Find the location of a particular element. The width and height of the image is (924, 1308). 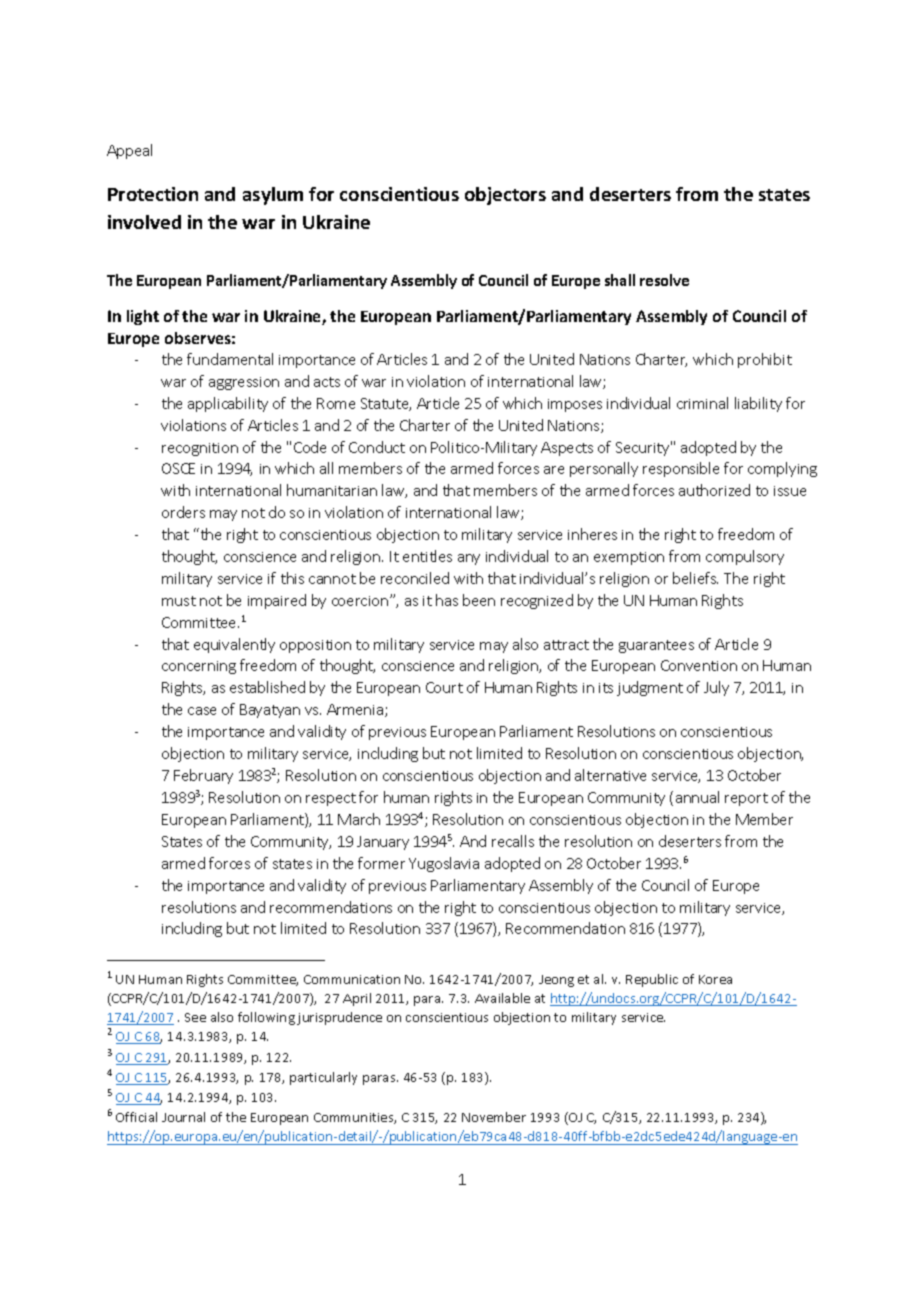

annual is located at coordinates (697, 797).
